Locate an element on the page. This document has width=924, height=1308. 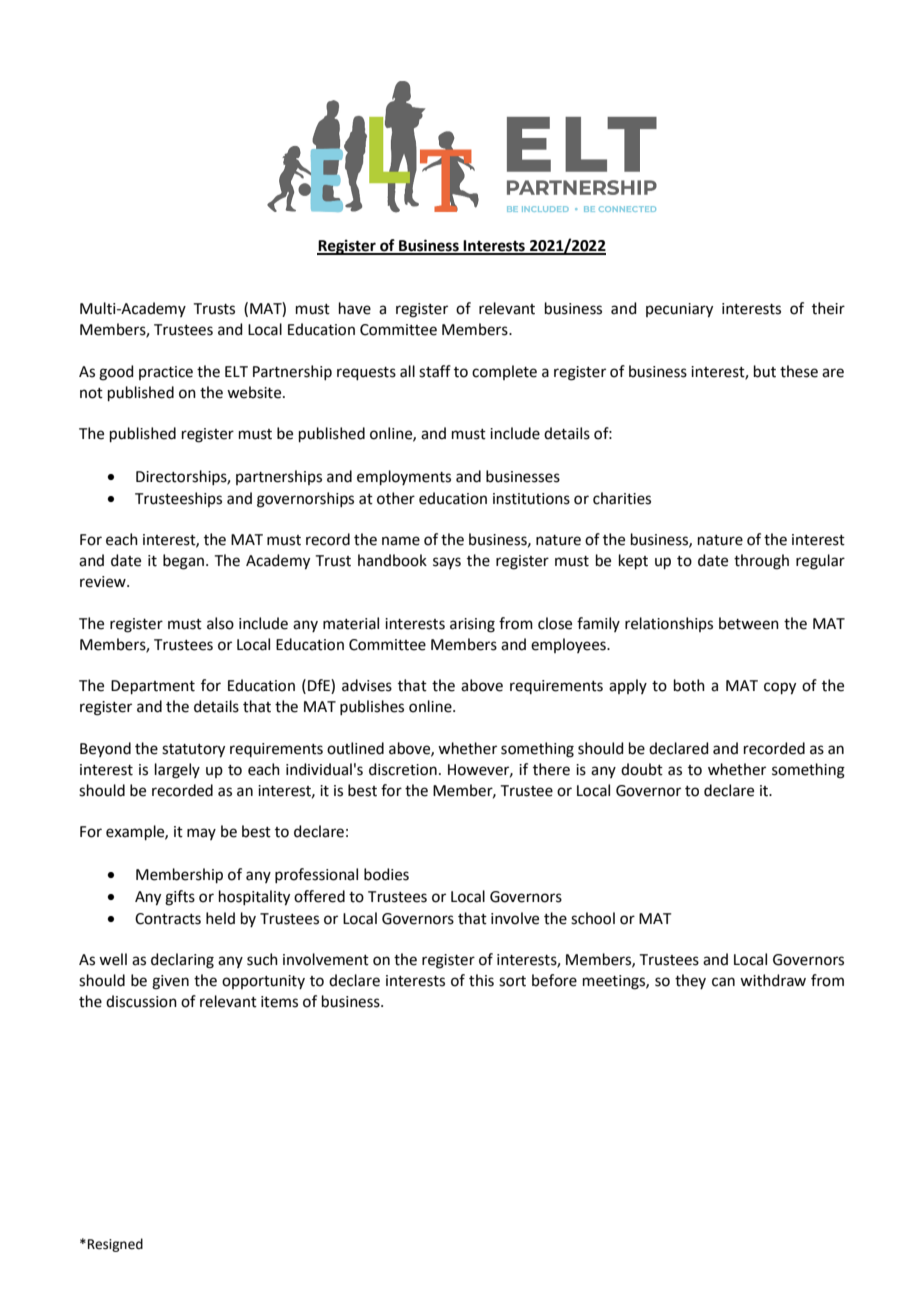
this is located at coordinates (481, 980).
